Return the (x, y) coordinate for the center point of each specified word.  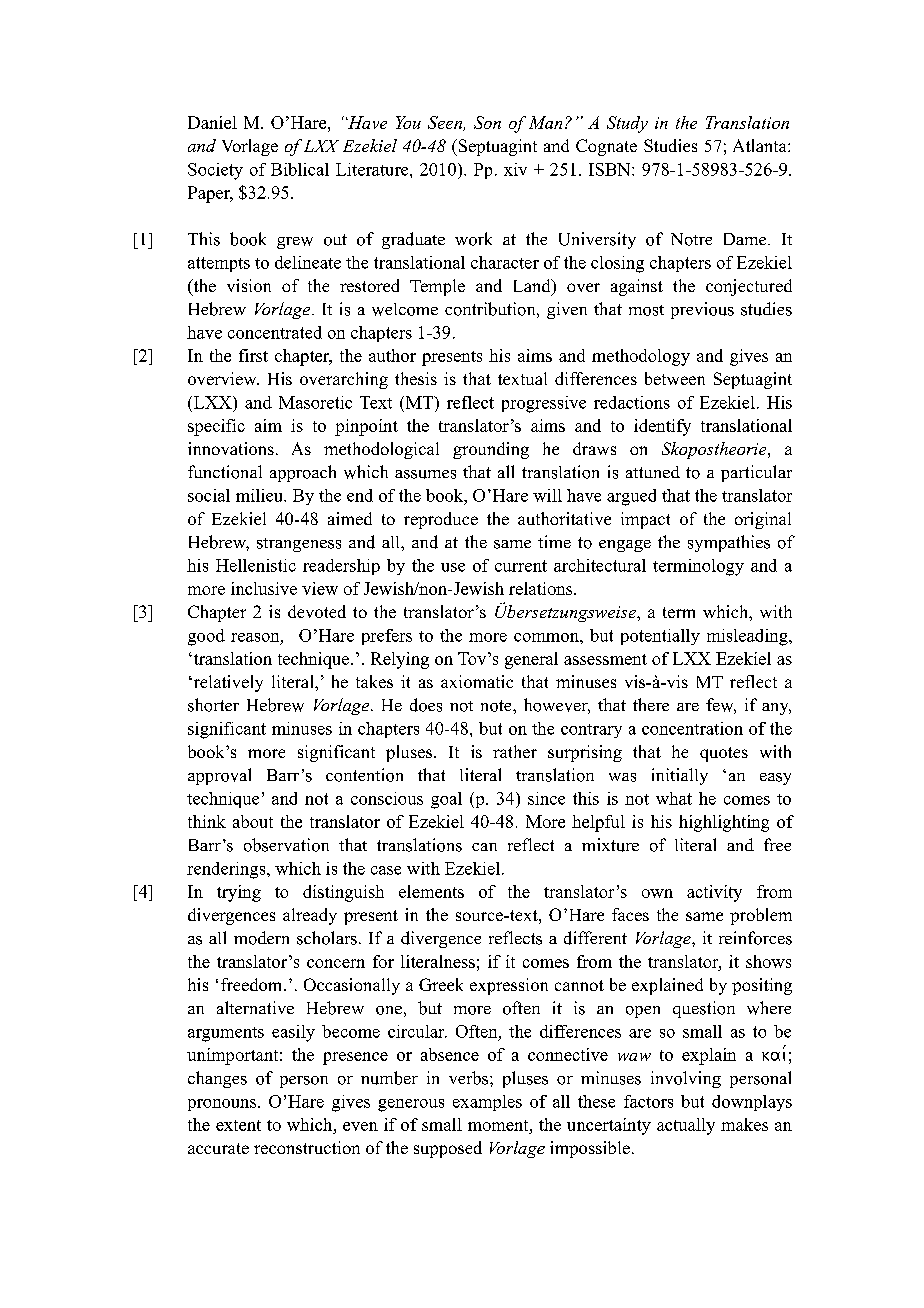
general (531, 660)
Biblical (300, 169)
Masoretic (315, 402)
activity (714, 893)
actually (686, 1126)
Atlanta (761, 145)
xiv (515, 169)
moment (499, 1125)
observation (286, 845)
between (675, 378)
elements (431, 891)
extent (238, 1125)
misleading (748, 637)
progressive (544, 404)
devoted (317, 611)
